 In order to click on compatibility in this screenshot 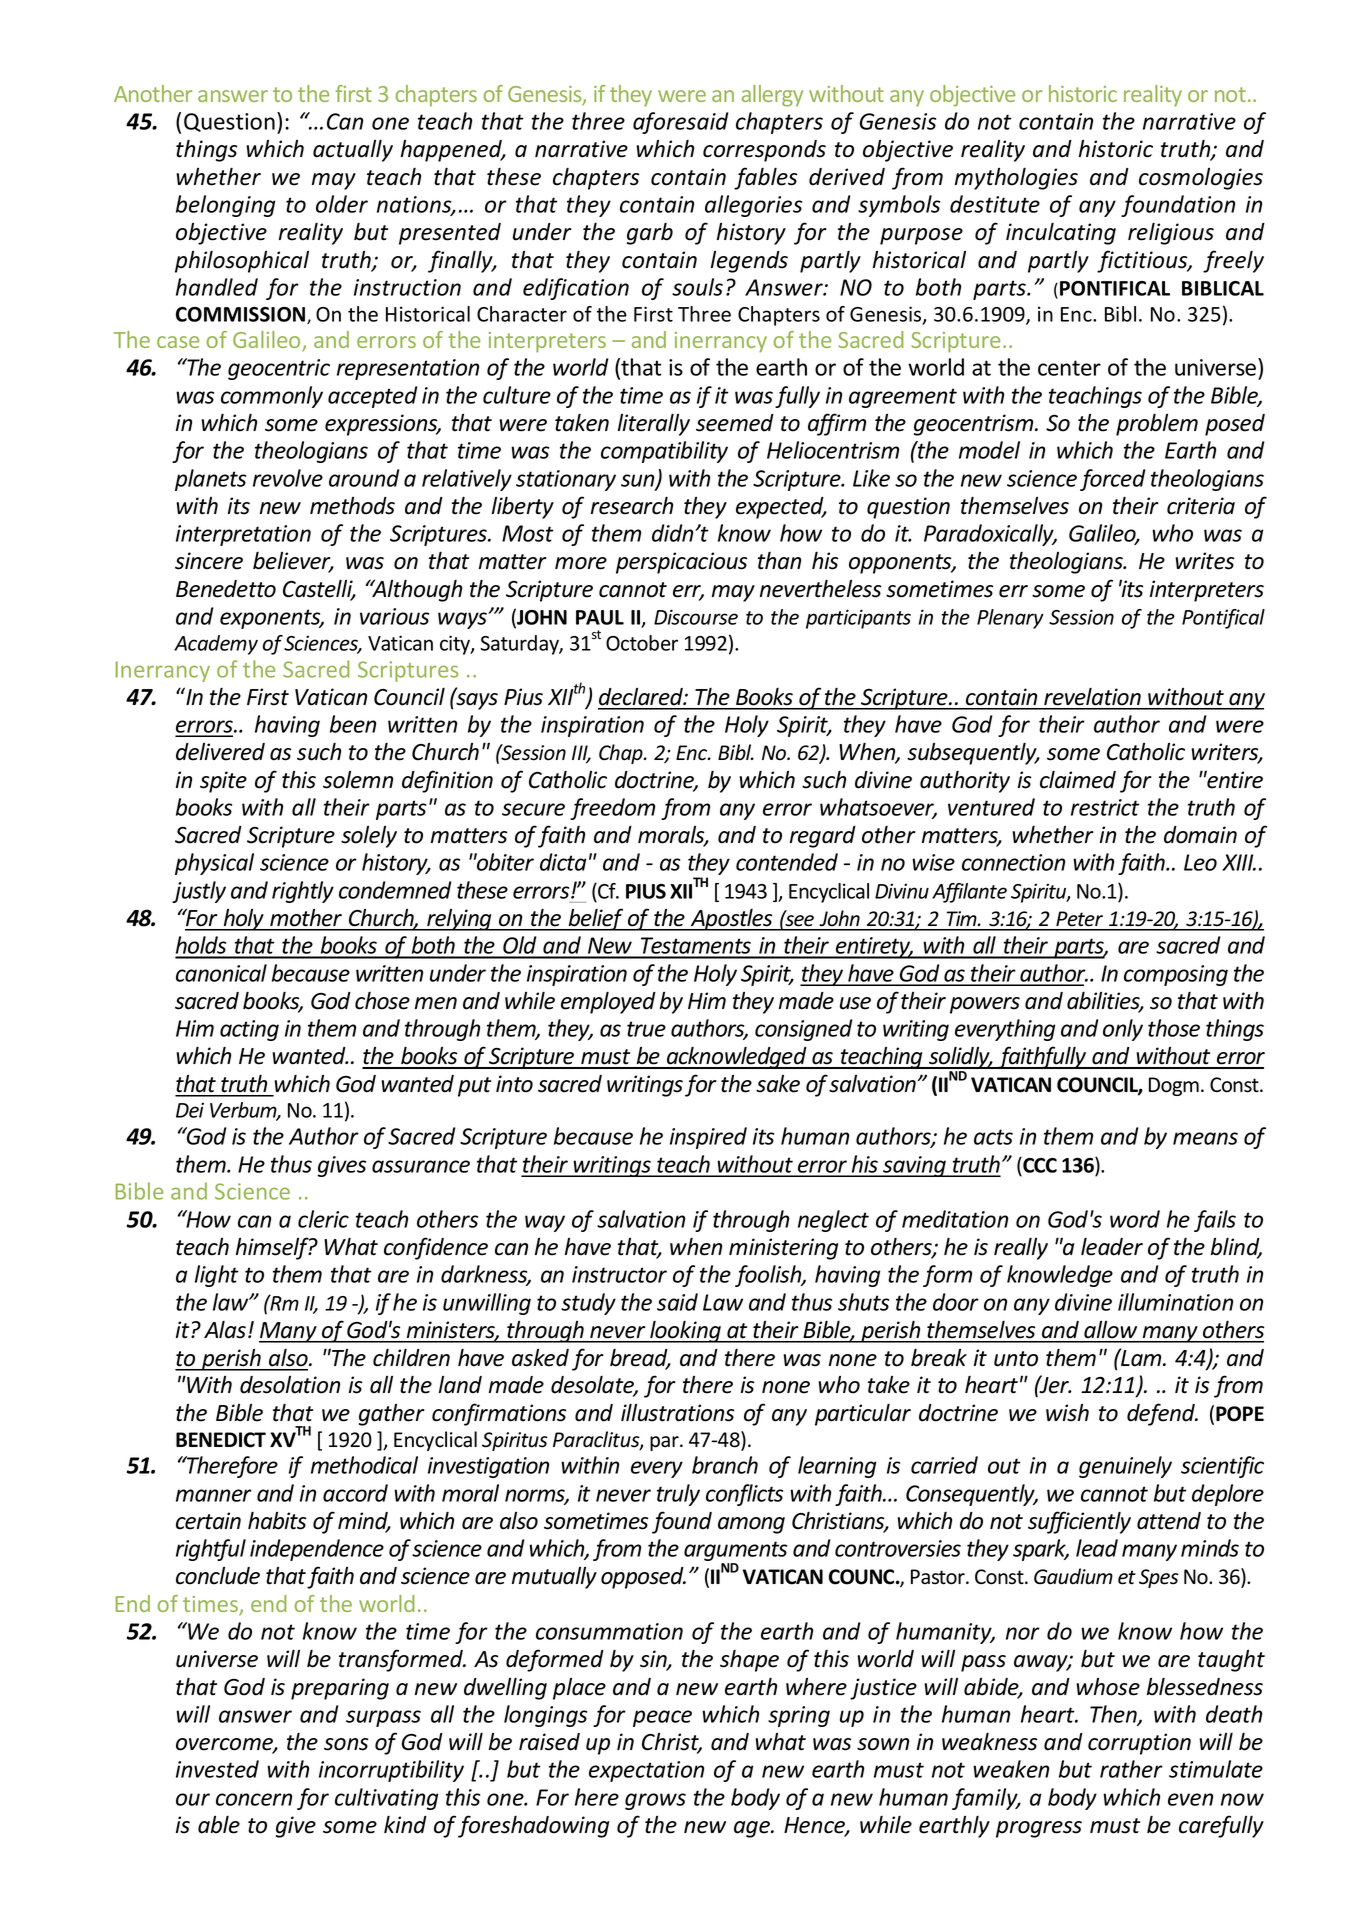, I will do `click(664, 452)`.
